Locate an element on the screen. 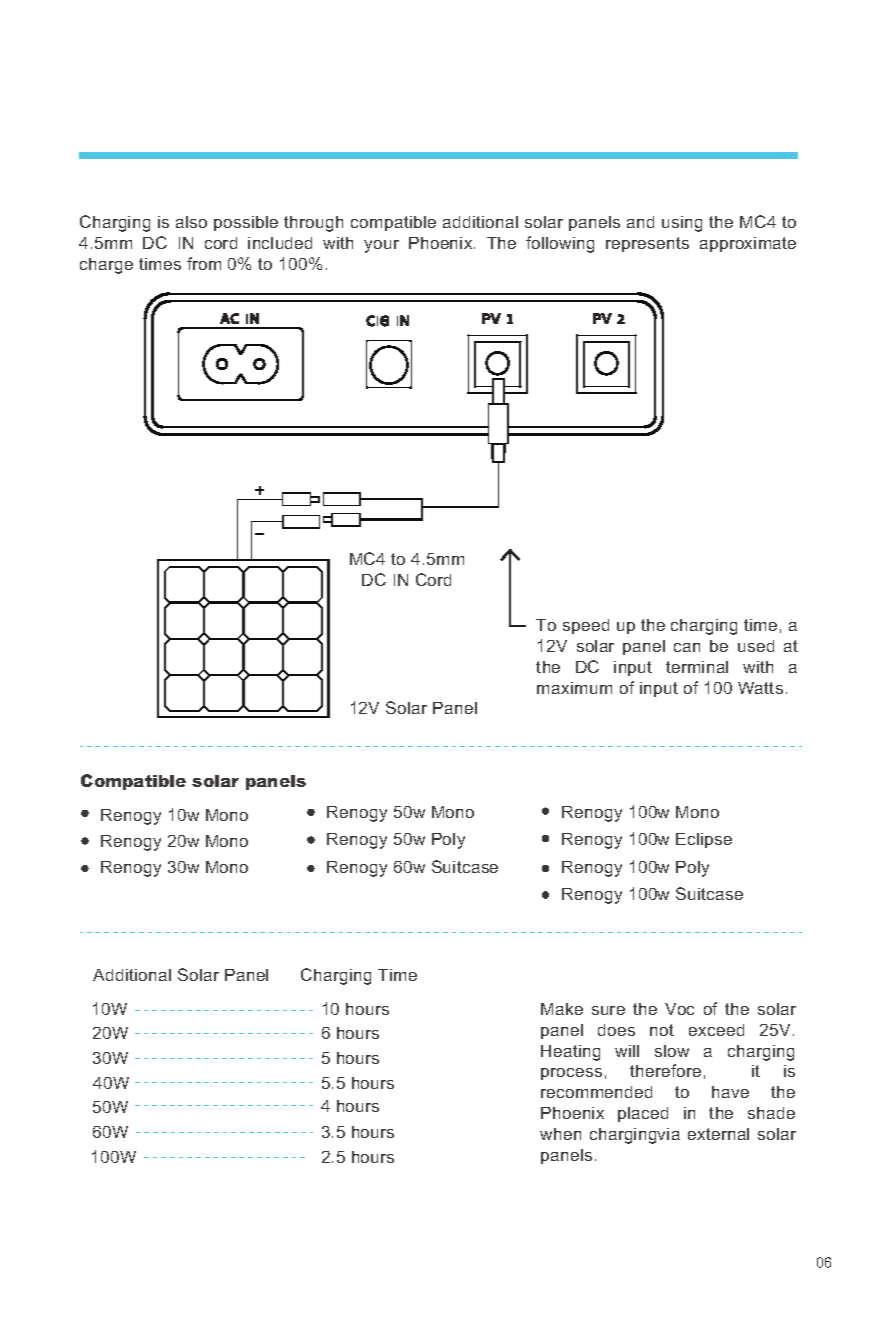 Image resolution: width=896 pixels, height=1331 pixels. maximum is located at coordinates (574, 688).
